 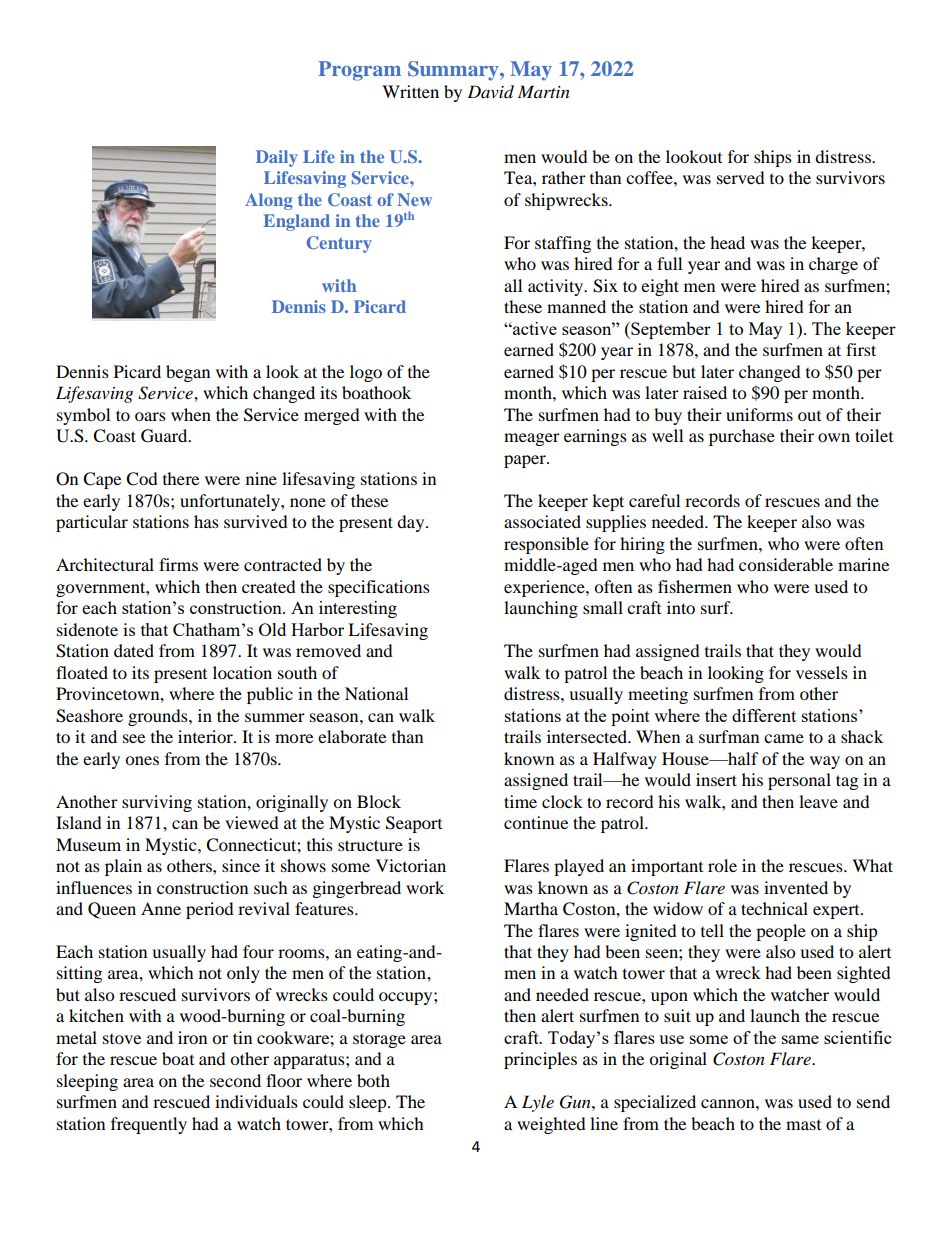 What do you see at coordinates (210, 910) in the screenshot?
I see `period` at bounding box center [210, 910].
